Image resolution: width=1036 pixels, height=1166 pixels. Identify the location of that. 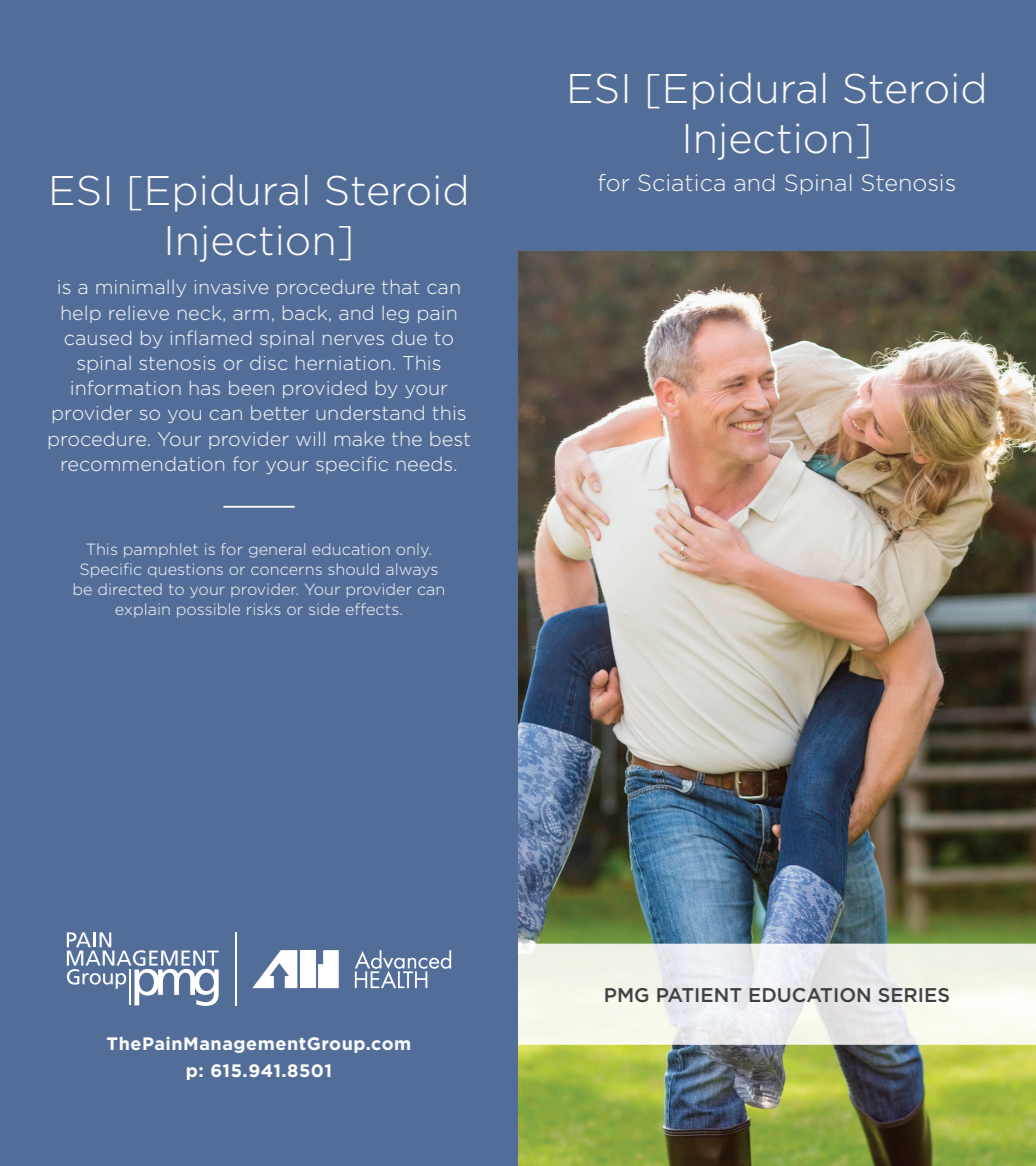
(400, 287).
